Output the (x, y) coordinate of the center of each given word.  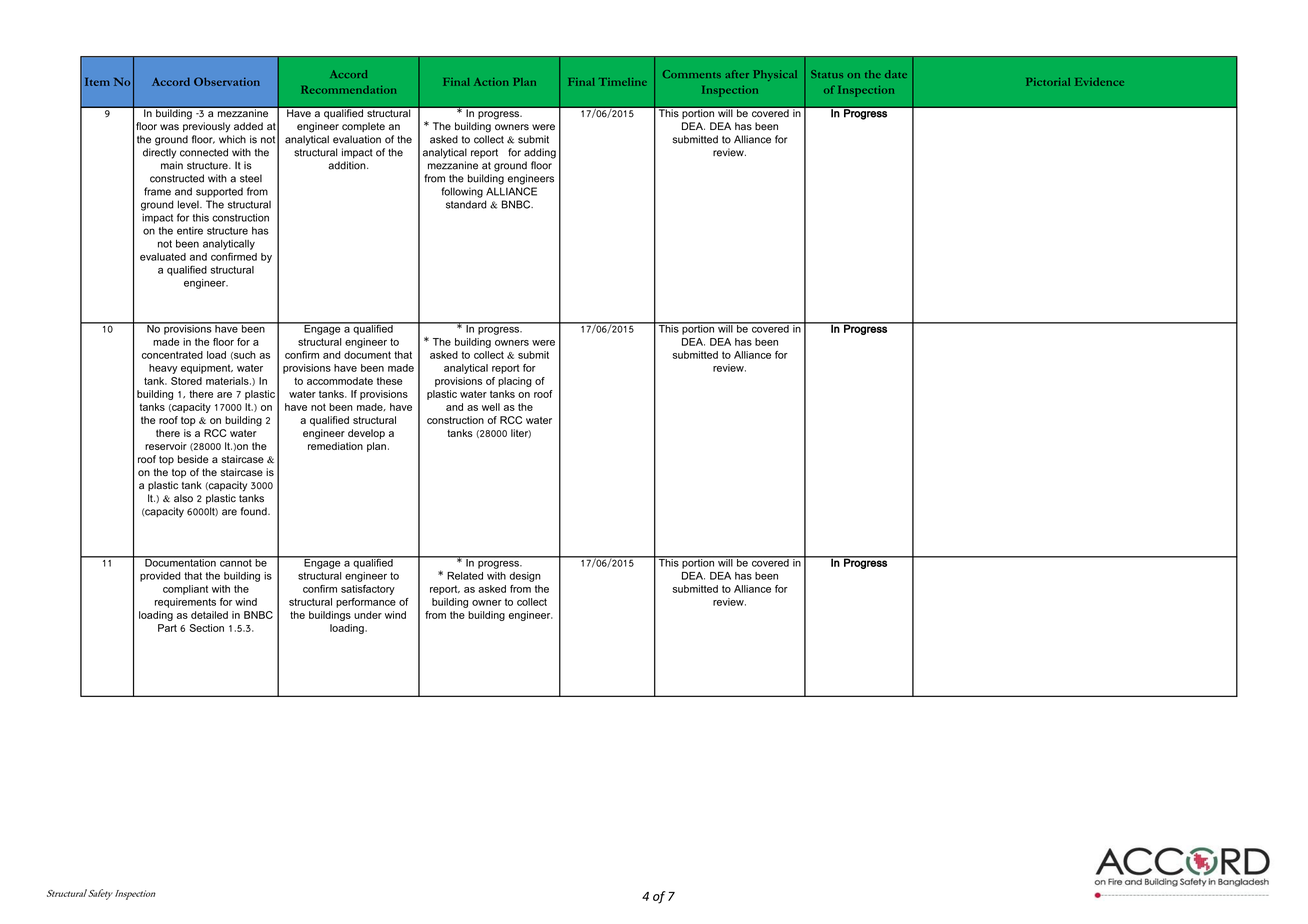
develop (366, 434)
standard (466, 204)
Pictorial (1048, 82)
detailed (209, 615)
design (525, 577)
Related (465, 576)
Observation (227, 81)
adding (540, 153)
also (183, 498)
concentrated (172, 355)
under (368, 615)
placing (515, 382)
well (491, 407)
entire (190, 231)
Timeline (623, 82)
